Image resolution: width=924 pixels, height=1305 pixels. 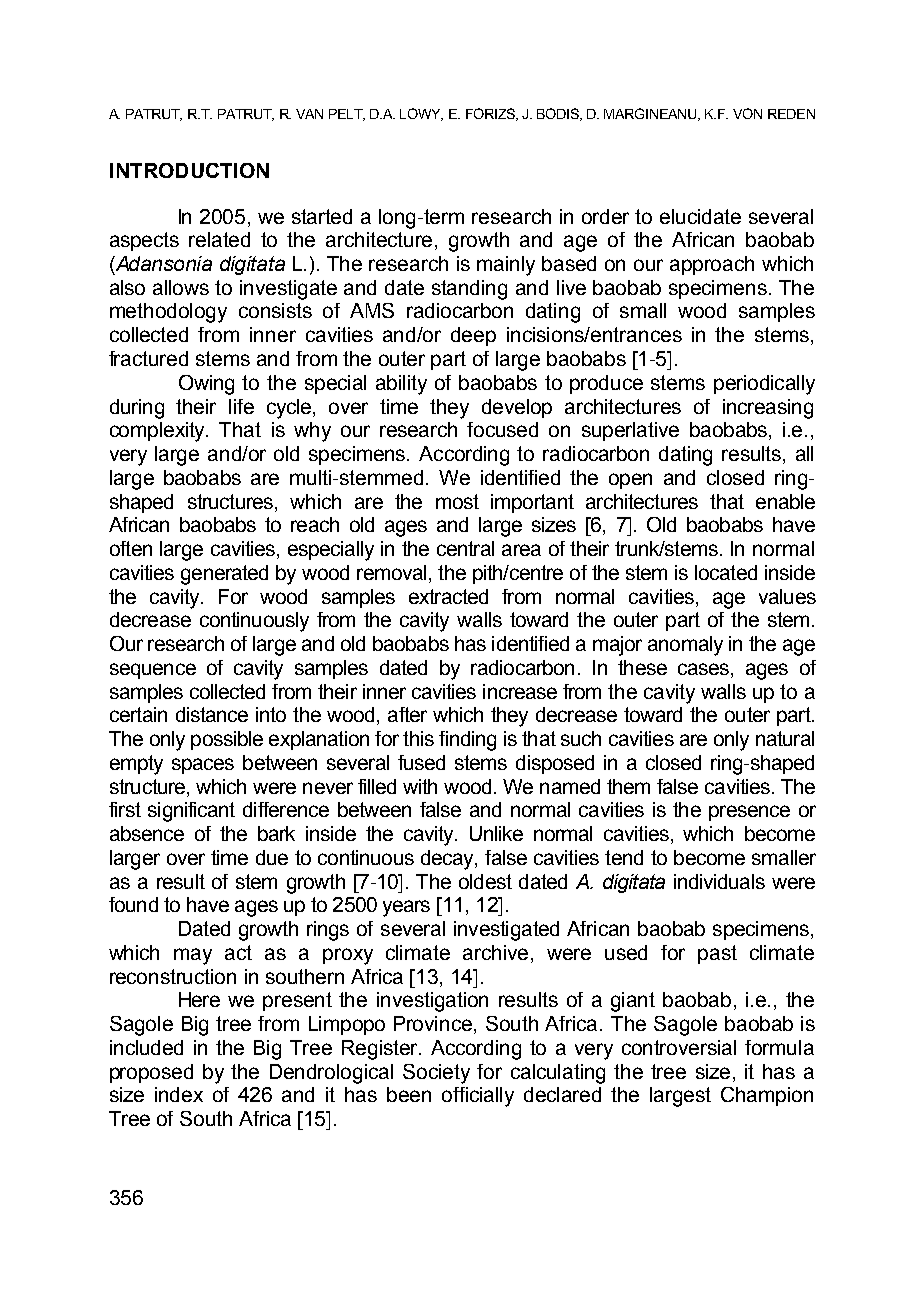 What do you see at coordinates (179, 1094) in the image?
I see `index` at bounding box center [179, 1094].
